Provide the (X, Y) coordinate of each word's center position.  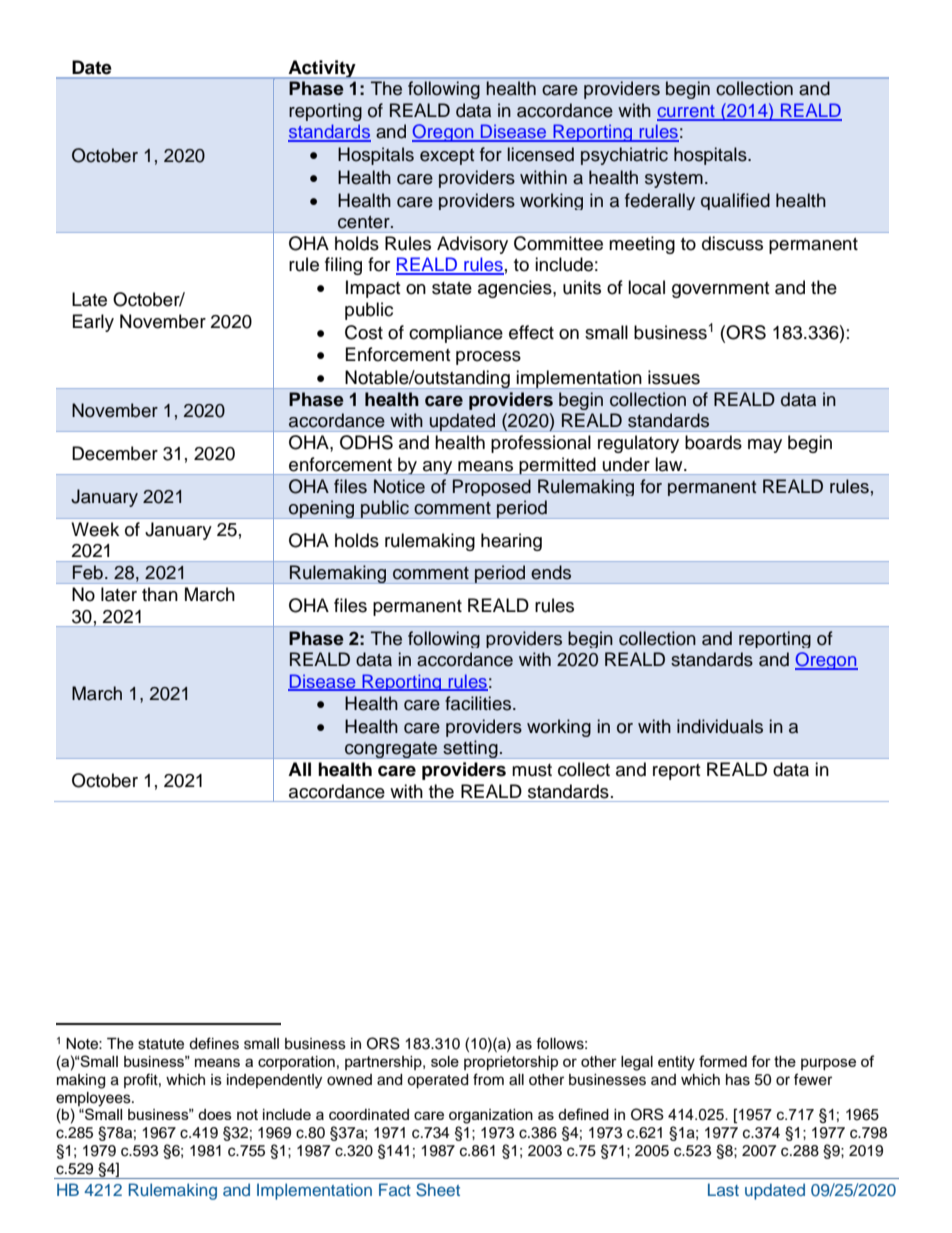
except (447, 157)
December (115, 453)
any (438, 468)
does (215, 1114)
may (765, 446)
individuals (720, 726)
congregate (391, 750)
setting (470, 749)
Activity (322, 69)
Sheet (438, 1190)
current (687, 112)
